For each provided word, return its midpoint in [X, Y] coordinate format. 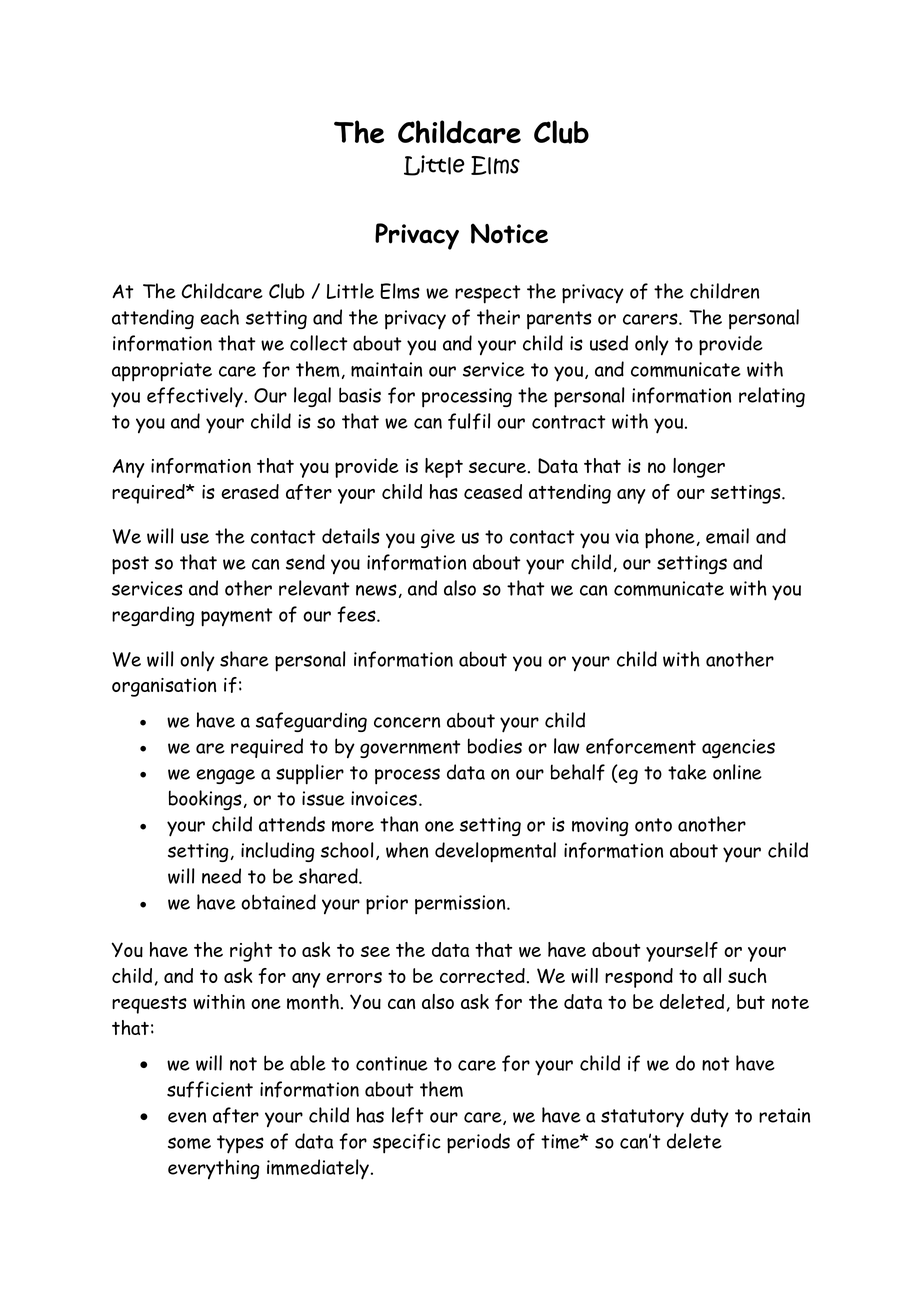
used [609, 343]
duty [710, 1117]
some [189, 1143]
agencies [738, 748]
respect [488, 294]
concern [407, 722]
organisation [164, 687]
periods [478, 1143]
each [219, 317]
